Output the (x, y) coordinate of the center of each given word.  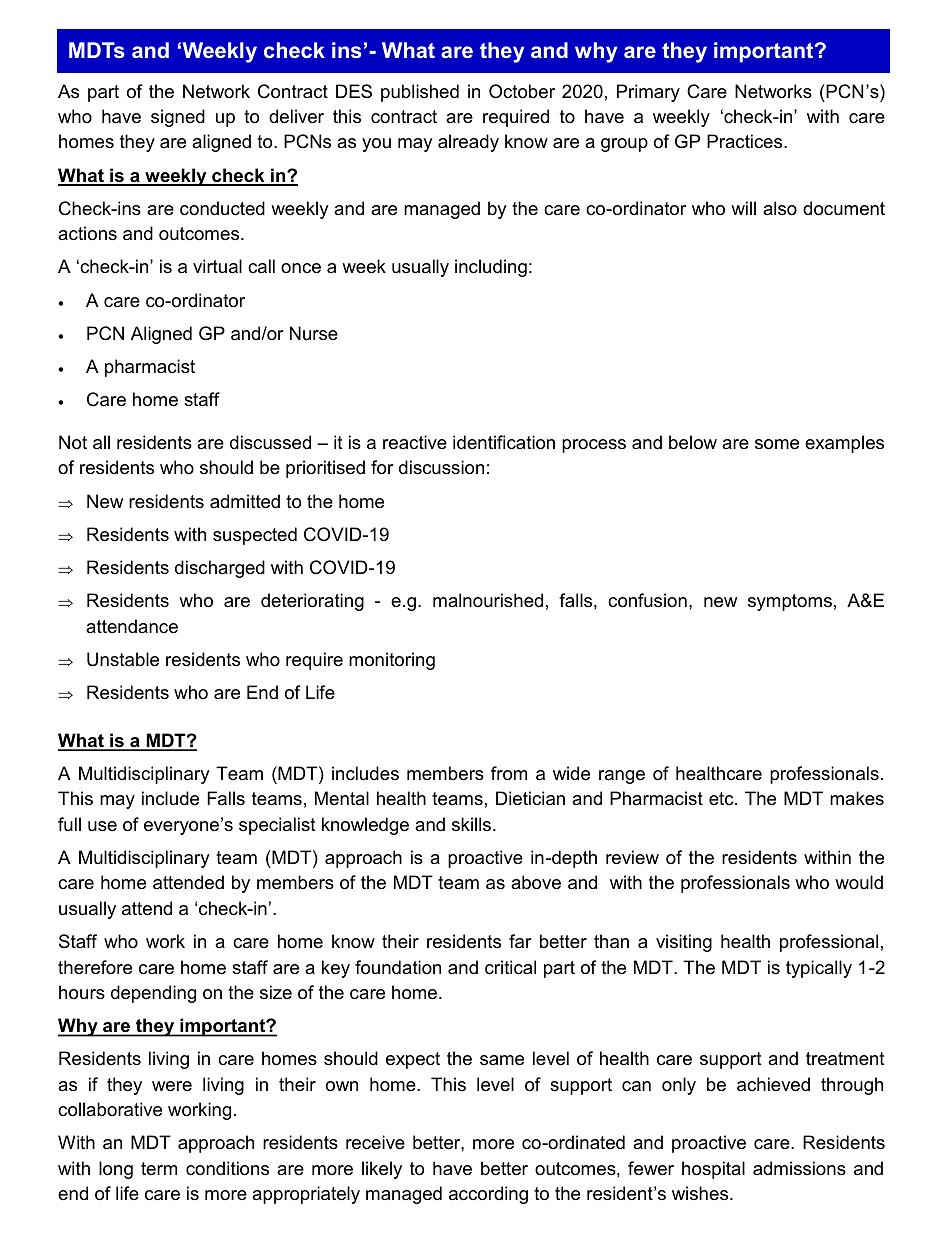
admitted (245, 501)
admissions (799, 1168)
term (159, 1168)
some (777, 444)
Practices (746, 141)
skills (473, 824)
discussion (441, 467)
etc (722, 798)
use (102, 826)
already (468, 143)
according (488, 1195)
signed (178, 118)
